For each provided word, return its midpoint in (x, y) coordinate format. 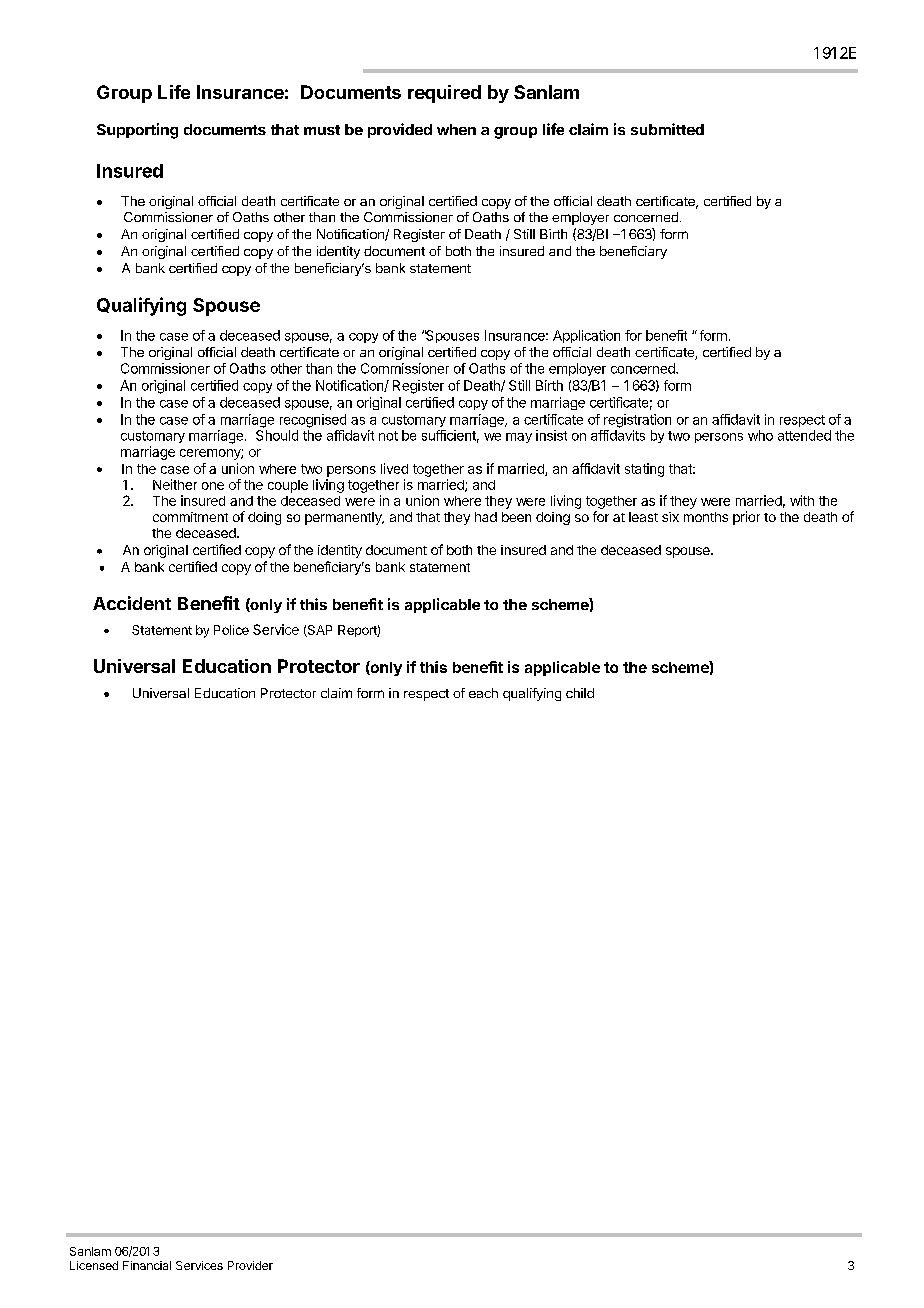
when (456, 129)
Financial (147, 1265)
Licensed (94, 1265)
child (580, 693)
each (483, 693)
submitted (667, 129)
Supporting (137, 131)
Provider (250, 1265)
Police (231, 630)
